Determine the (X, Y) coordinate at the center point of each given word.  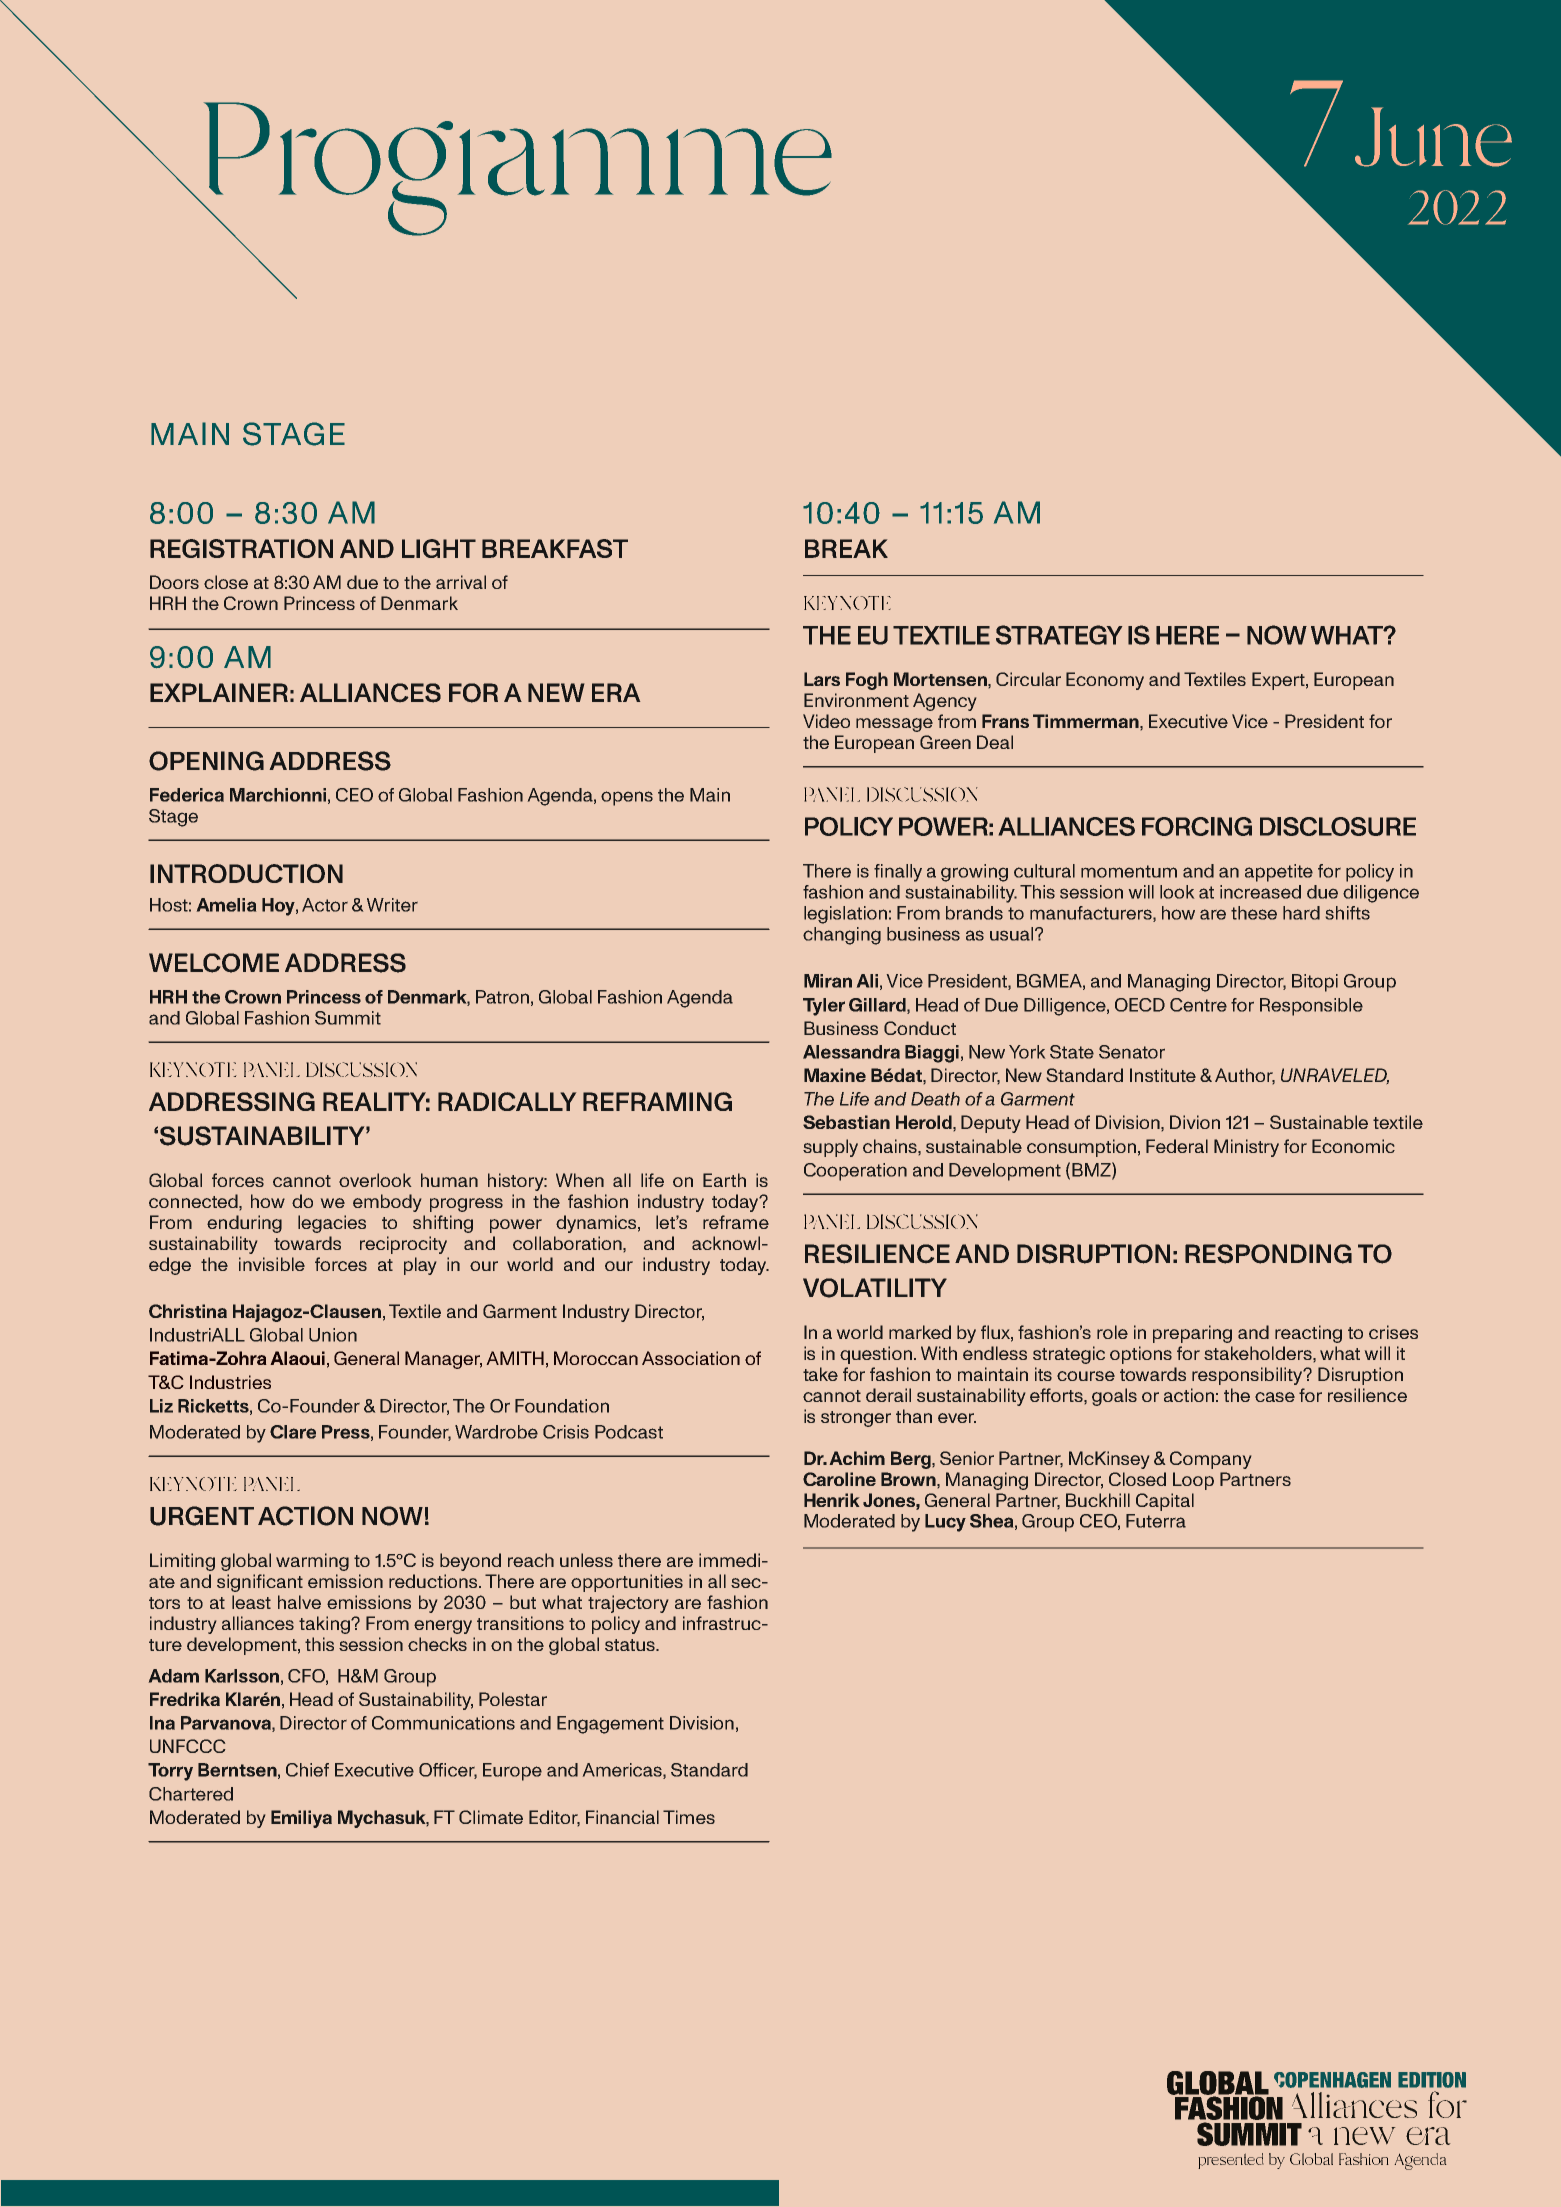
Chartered (191, 1794)
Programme (516, 170)
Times (689, 1817)
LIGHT (439, 548)
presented (1231, 2161)
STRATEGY (1059, 635)
